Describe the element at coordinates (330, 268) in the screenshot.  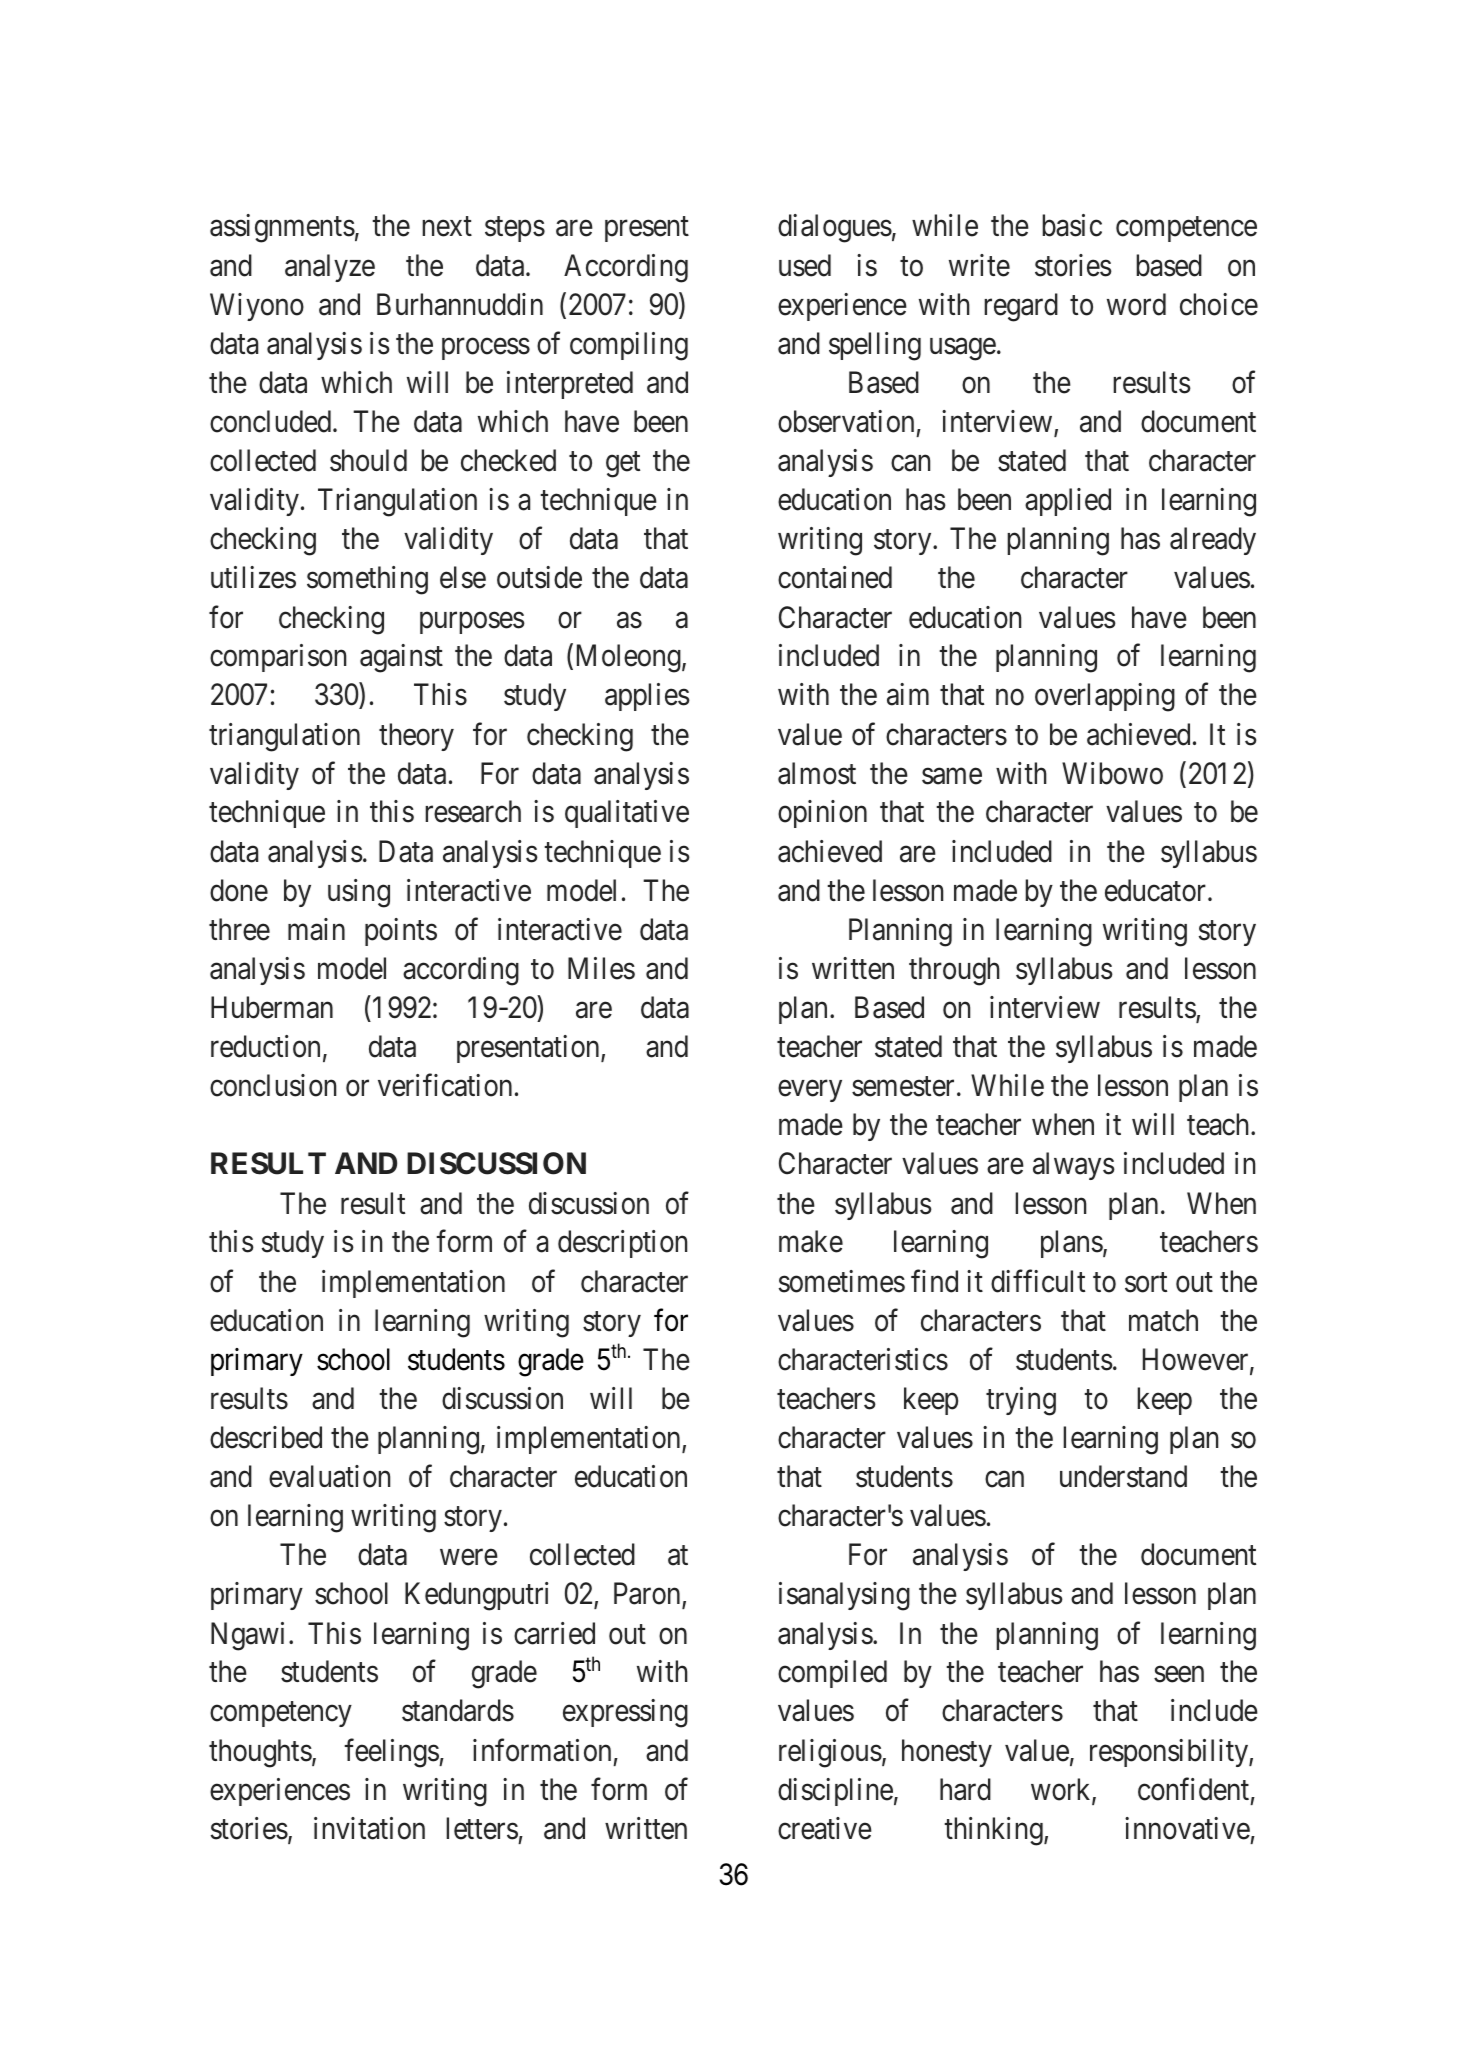
I see `analyze` at that location.
